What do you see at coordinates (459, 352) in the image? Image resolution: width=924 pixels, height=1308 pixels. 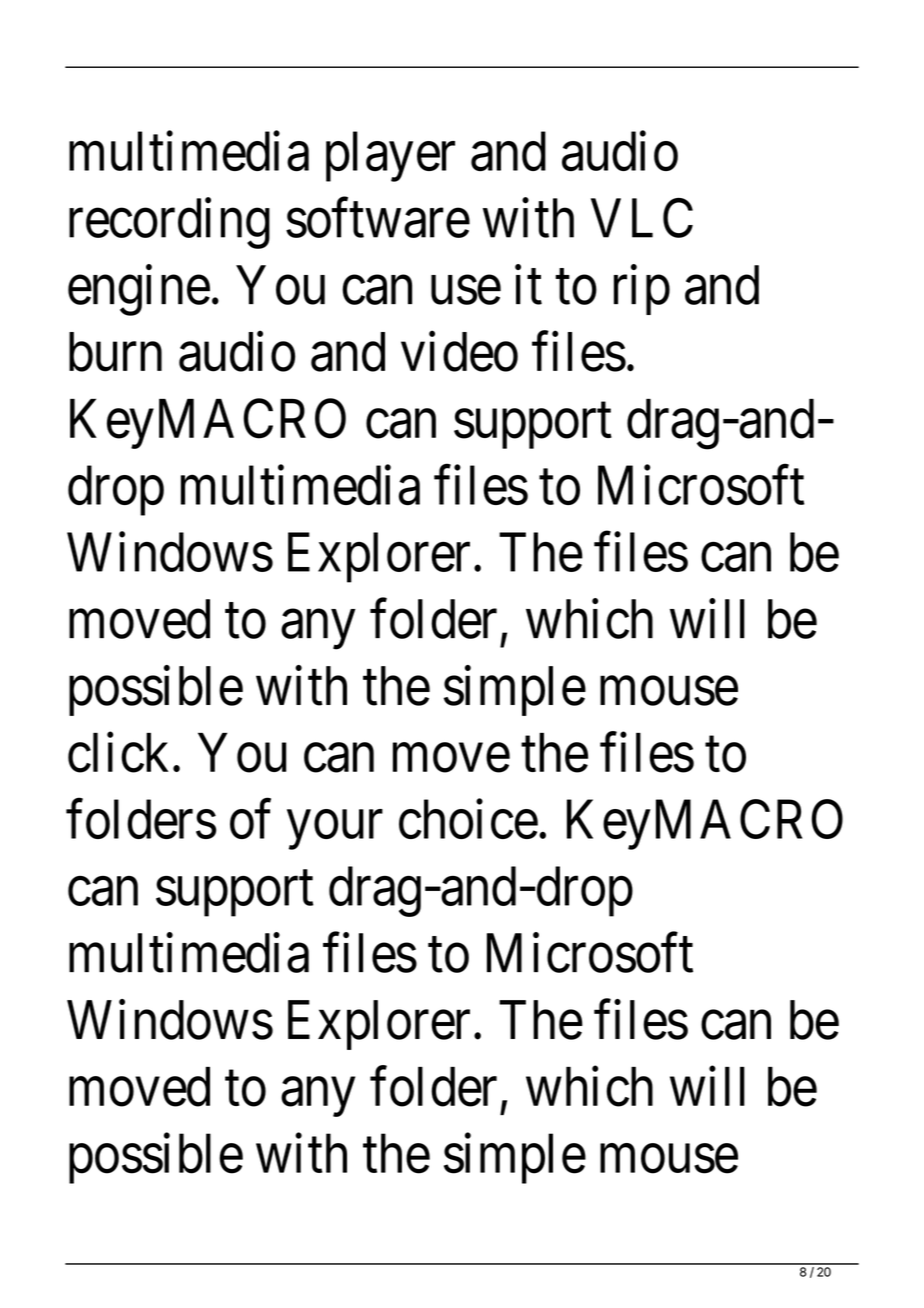 I see `video` at bounding box center [459, 352].
